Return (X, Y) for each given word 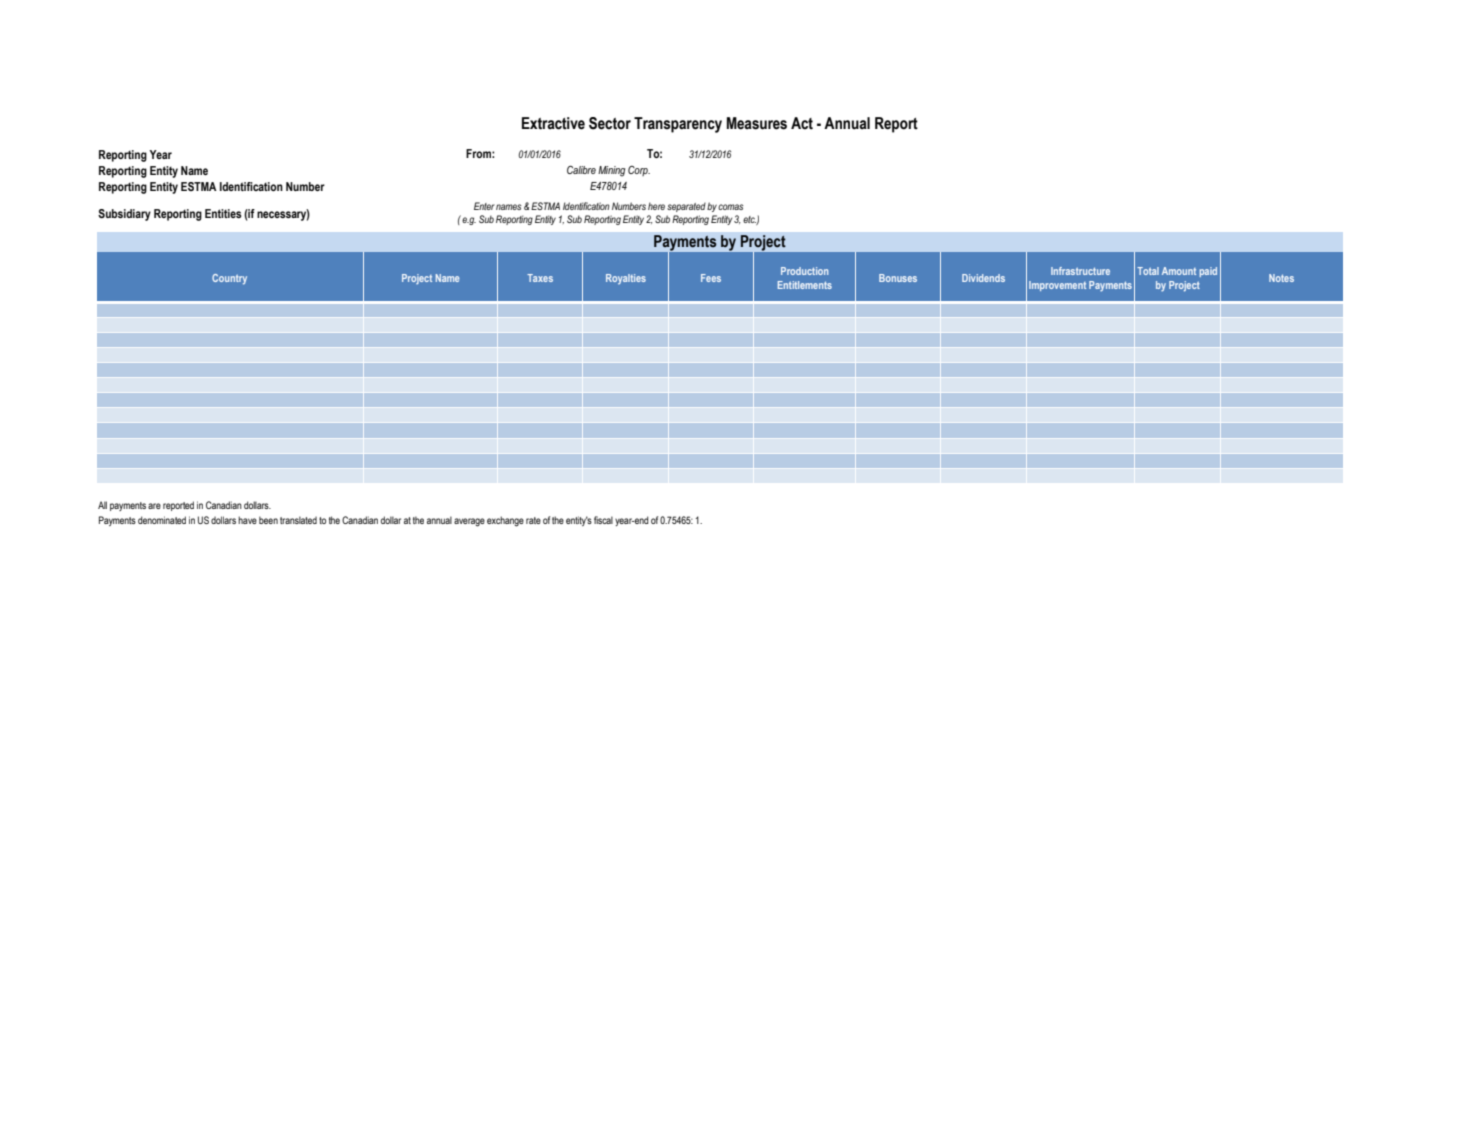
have (247, 520)
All (102, 505)
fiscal (603, 520)
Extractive (553, 123)
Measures (757, 123)
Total (1148, 271)
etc (750, 220)
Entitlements (805, 285)
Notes (1281, 278)
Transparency (678, 125)
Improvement (1057, 286)
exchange (505, 521)
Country (229, 279)
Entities (223, 213)
